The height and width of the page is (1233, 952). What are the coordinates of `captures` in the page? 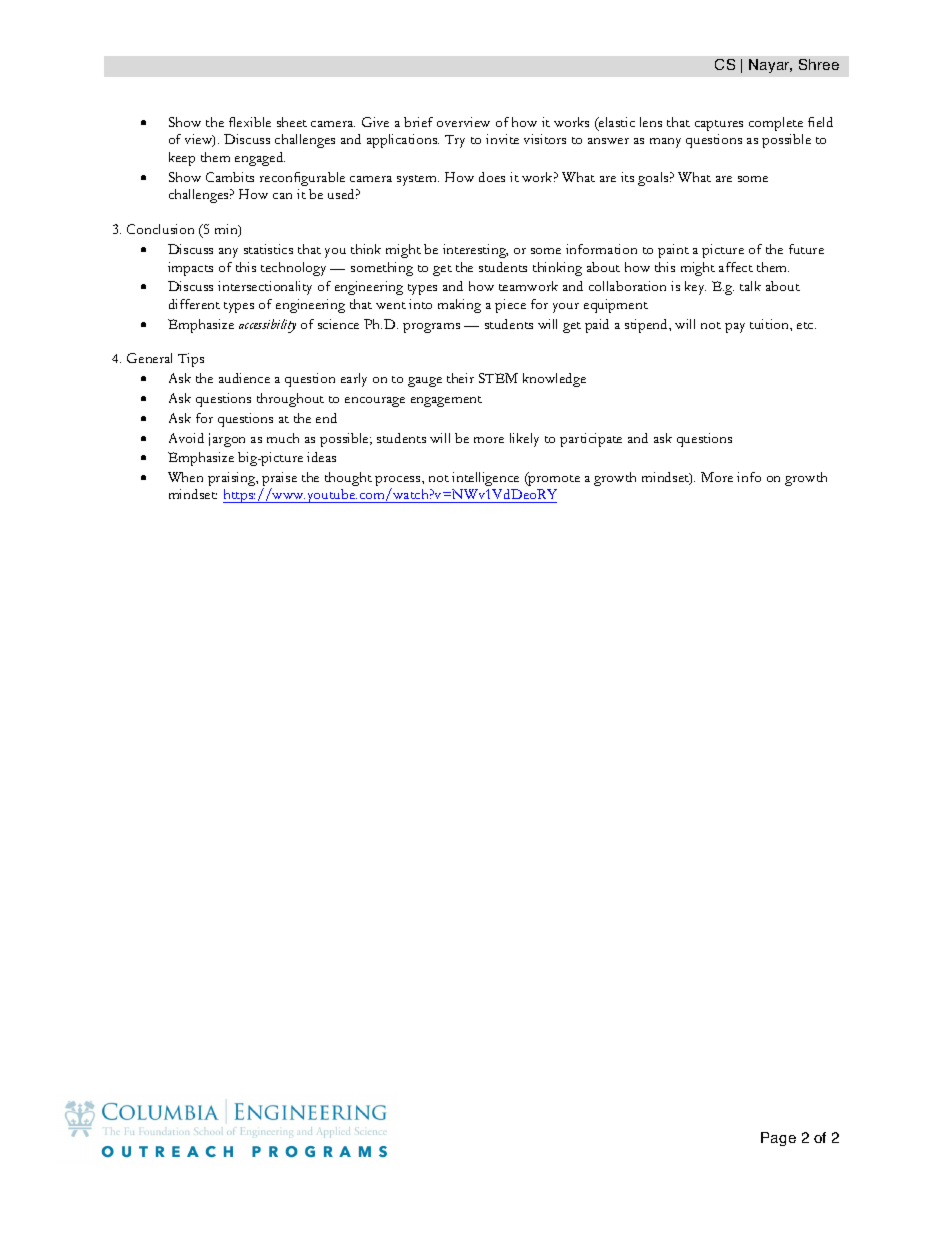 It's located at (719, 125).
